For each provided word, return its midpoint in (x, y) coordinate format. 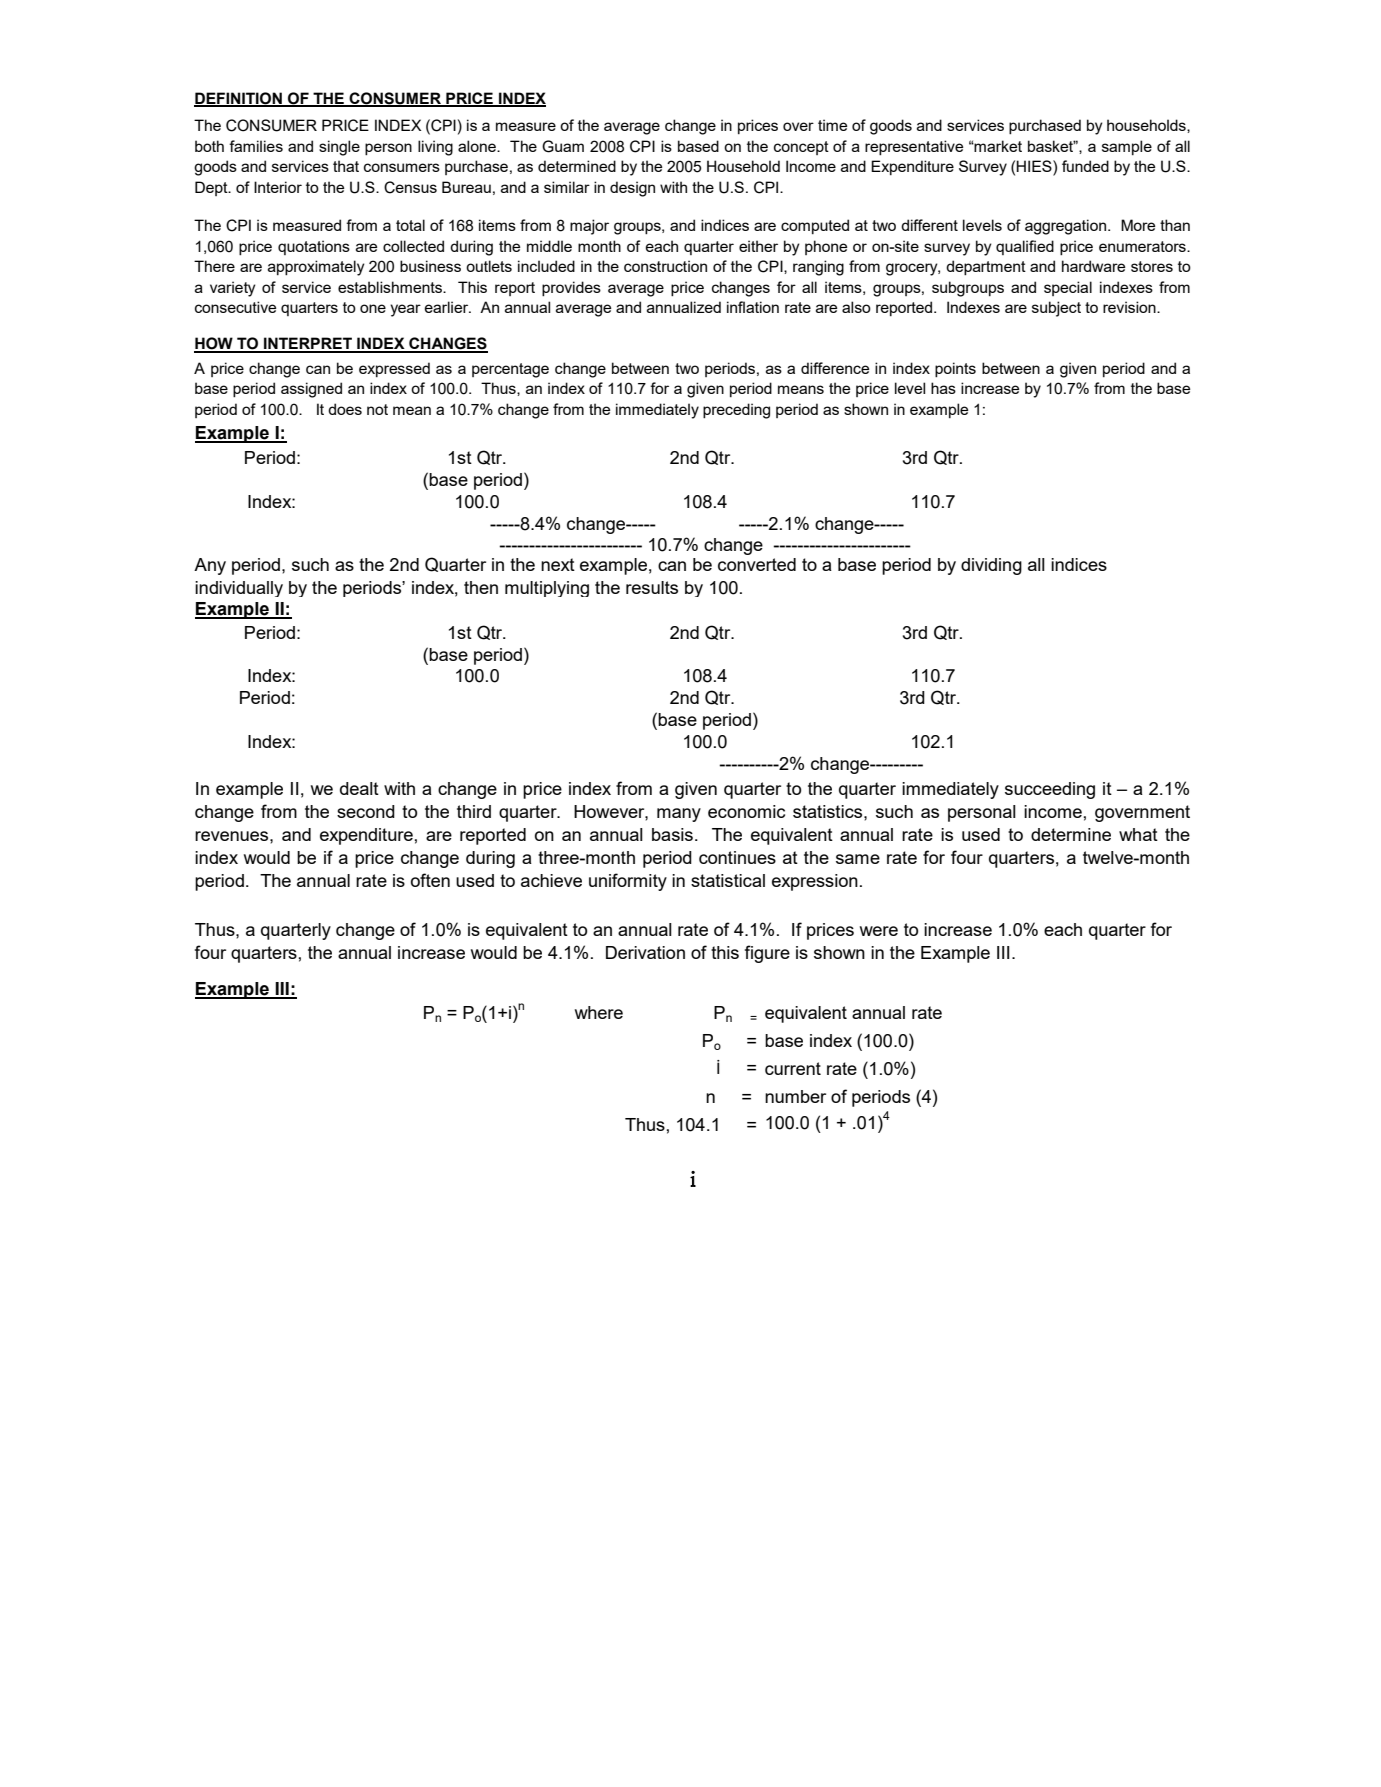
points (955, 369)
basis (672, 834)
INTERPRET (308, 344)
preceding (736, 411)
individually (239, 589)
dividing (991, 566)
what (1138, 834)
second (366, 811)
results (652, 587)
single (339, 148)
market (997, 146)
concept (801, 148)
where (599, 1012)
